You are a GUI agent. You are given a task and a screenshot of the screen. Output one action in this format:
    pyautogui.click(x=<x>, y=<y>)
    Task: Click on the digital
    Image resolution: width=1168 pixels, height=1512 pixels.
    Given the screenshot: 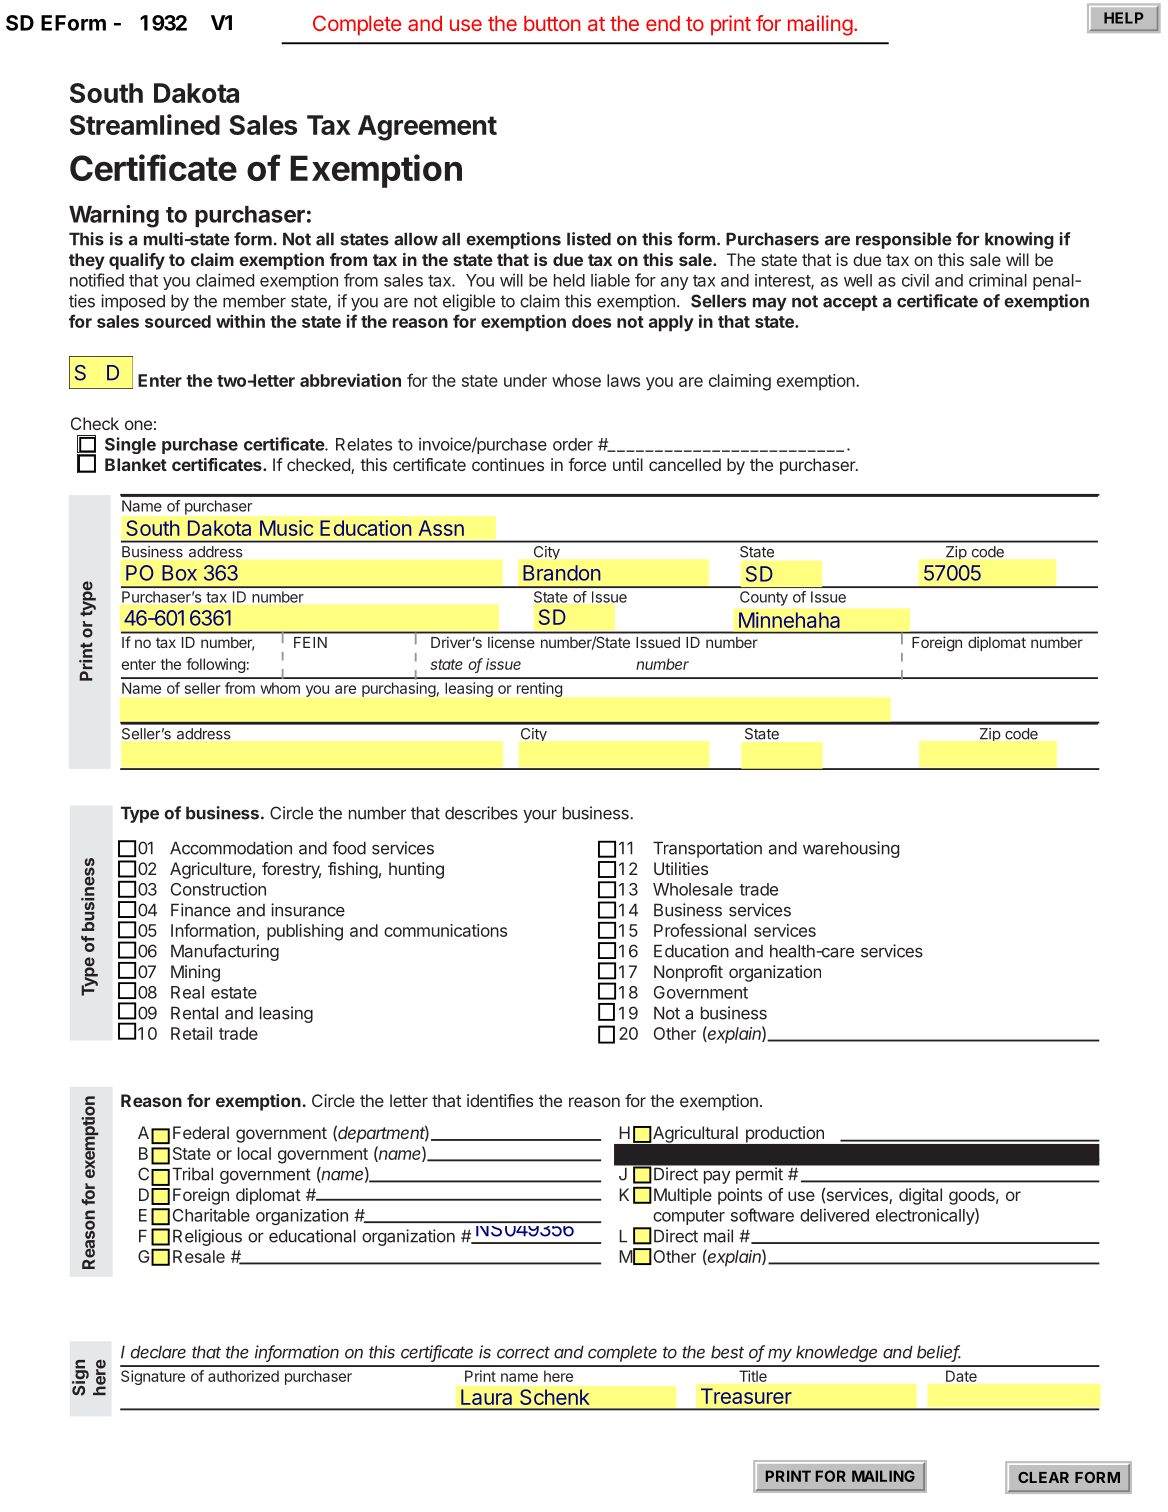 What is the action you would take?
    pyautogui.click(x=920, y=1196)
